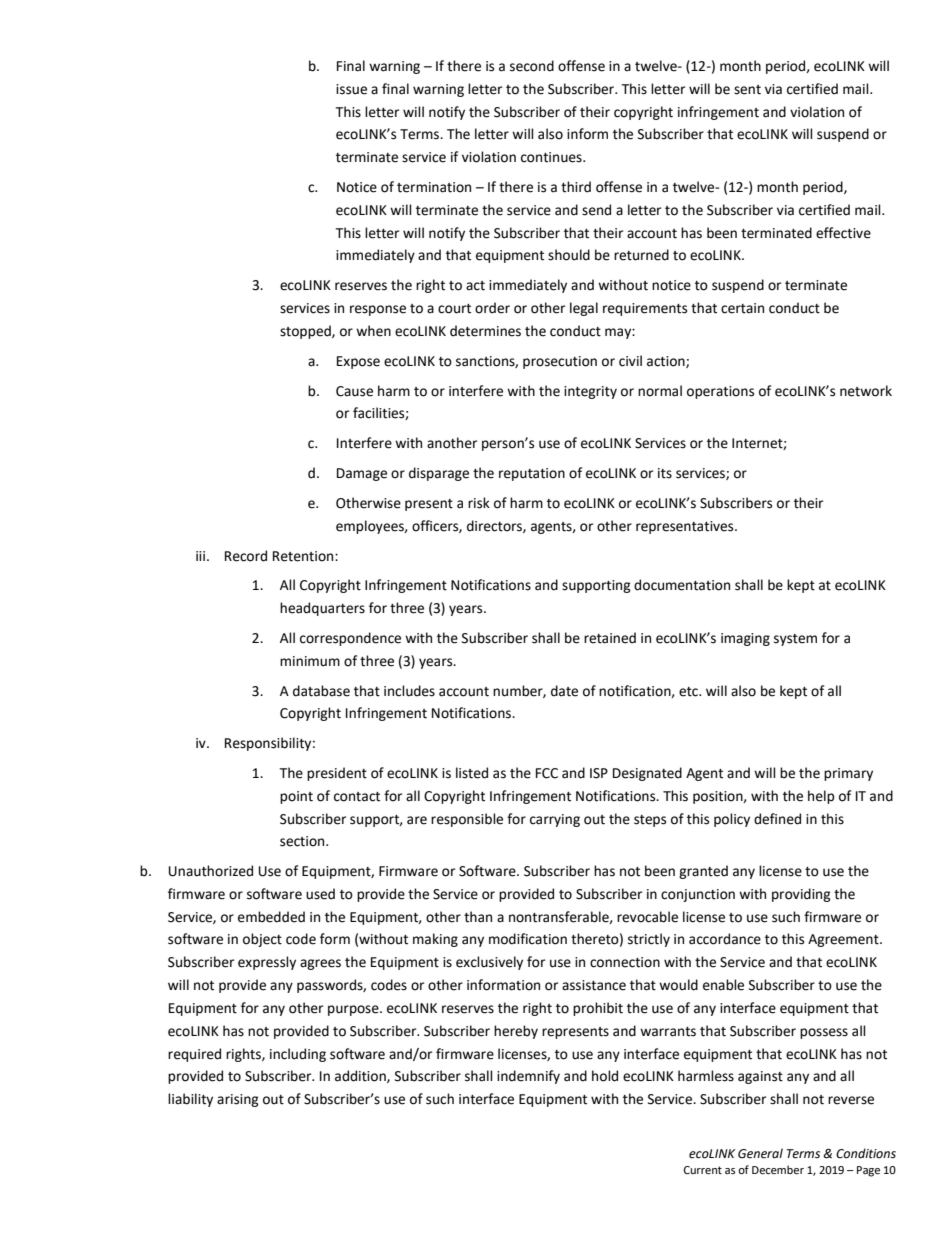  What do you see at coordinates (848, 774) in the image?
I see `primary` at bounding box center [848, 774].
